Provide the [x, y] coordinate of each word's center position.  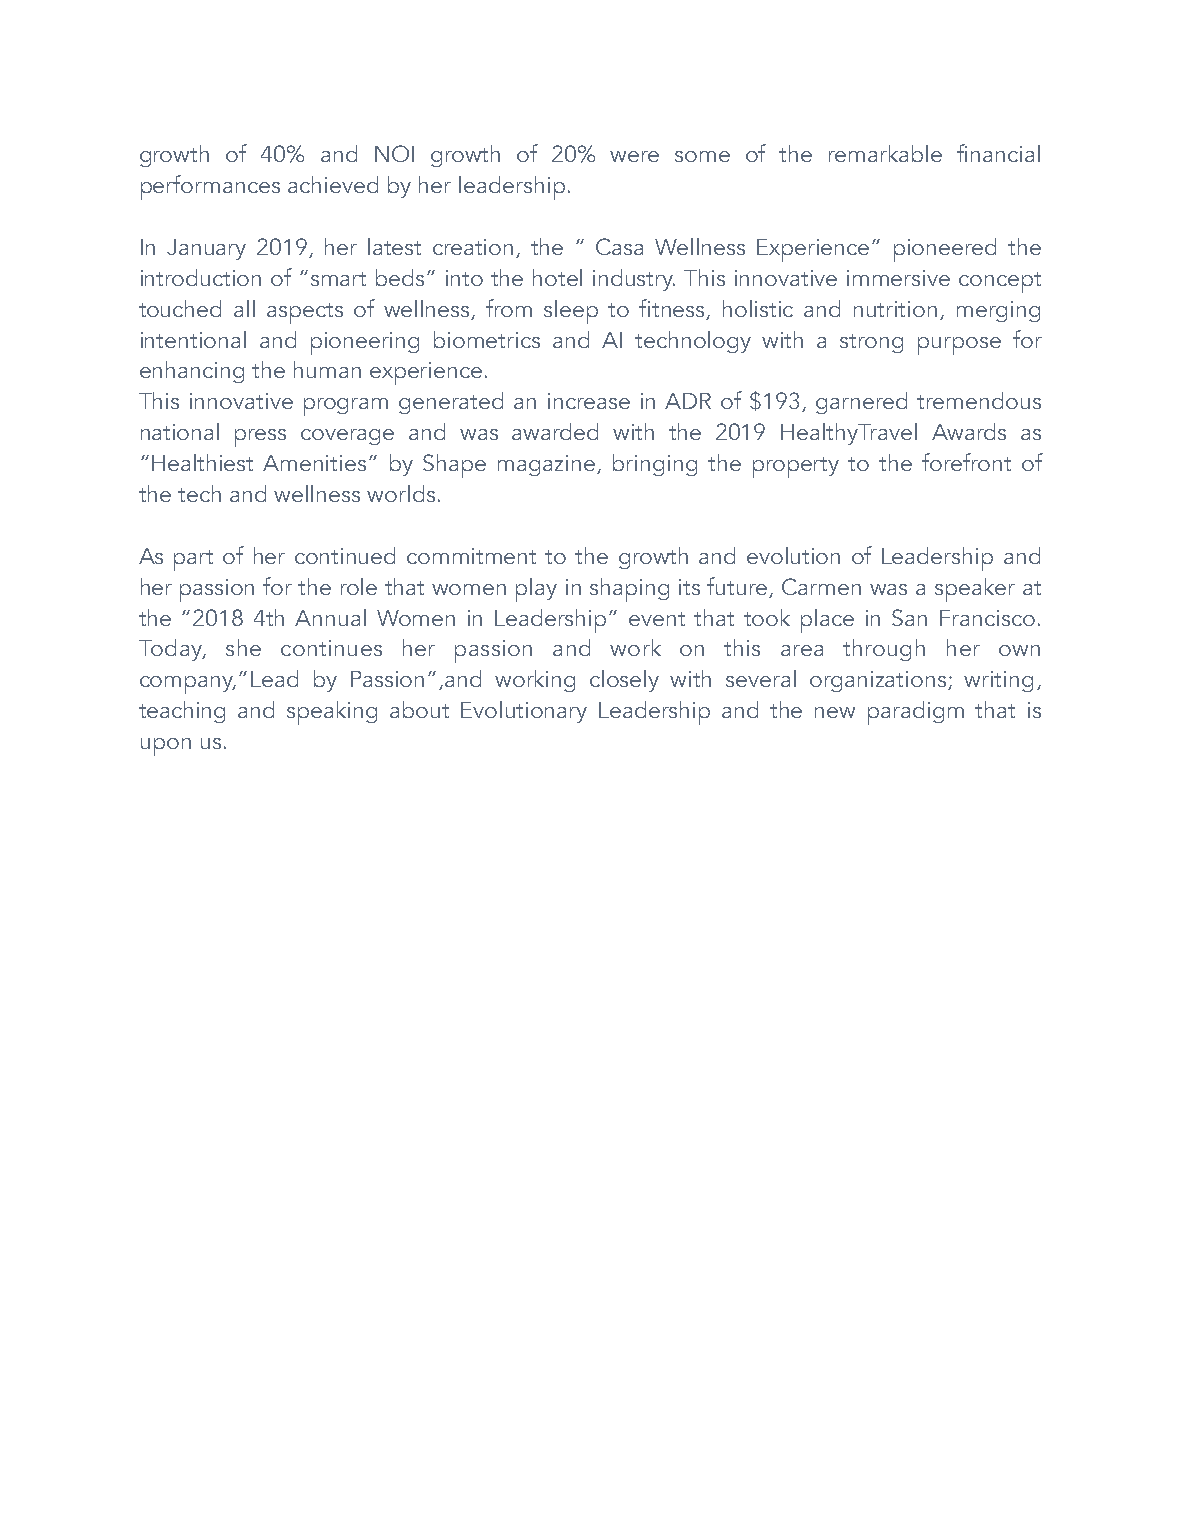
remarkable [885, 153]
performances [210, 187]
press [260, 438]
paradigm [916, 713]
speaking [332, 713]
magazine [548, 465]
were [634, 156]
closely [624, 681]
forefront [966, 462]
